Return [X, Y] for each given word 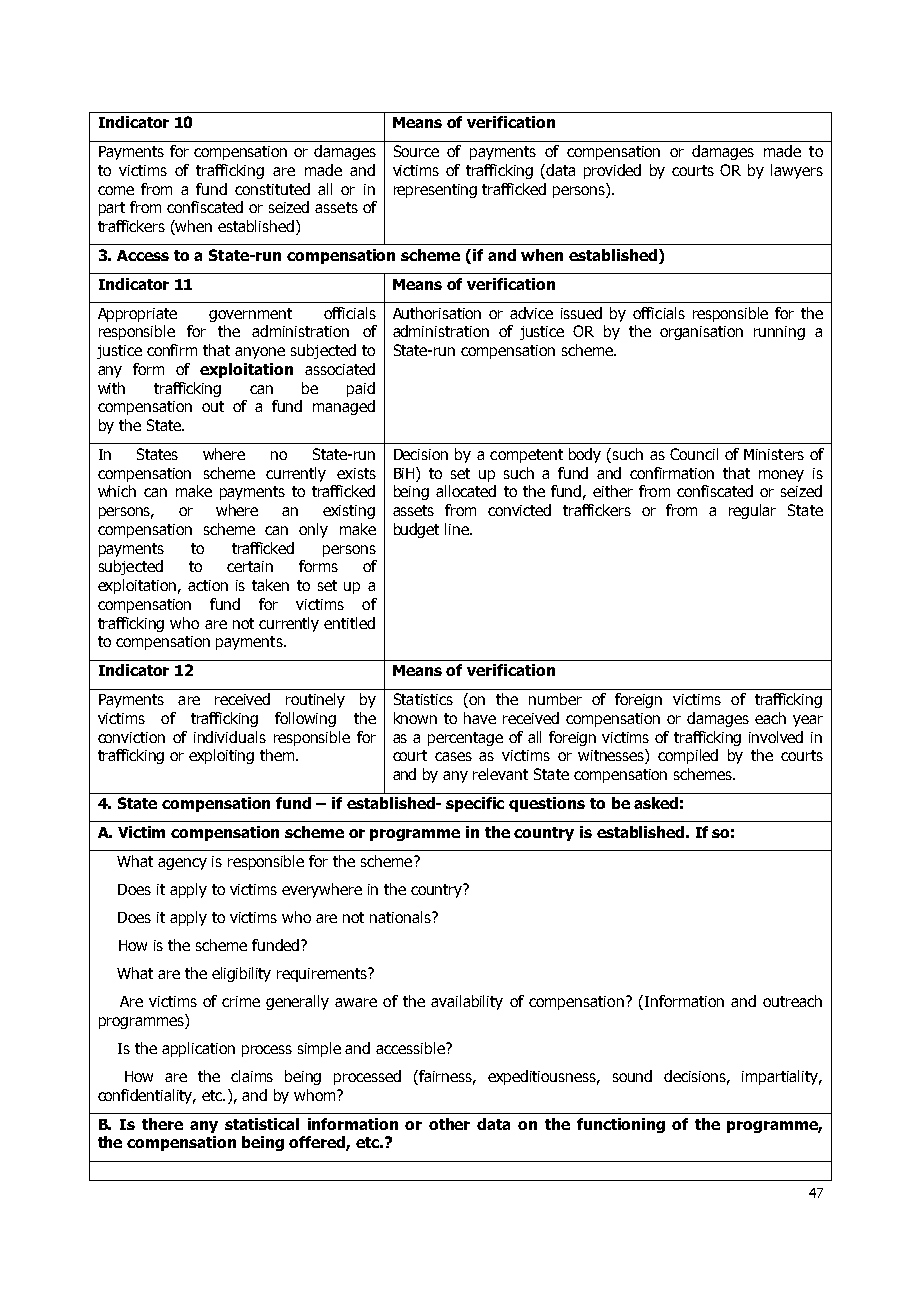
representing [435, 191]
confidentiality [146, 1096]
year [808, 721]
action [208, 585]
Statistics [423, 699]
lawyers [797, 171]
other [449, 1124]
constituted [272, 189]
